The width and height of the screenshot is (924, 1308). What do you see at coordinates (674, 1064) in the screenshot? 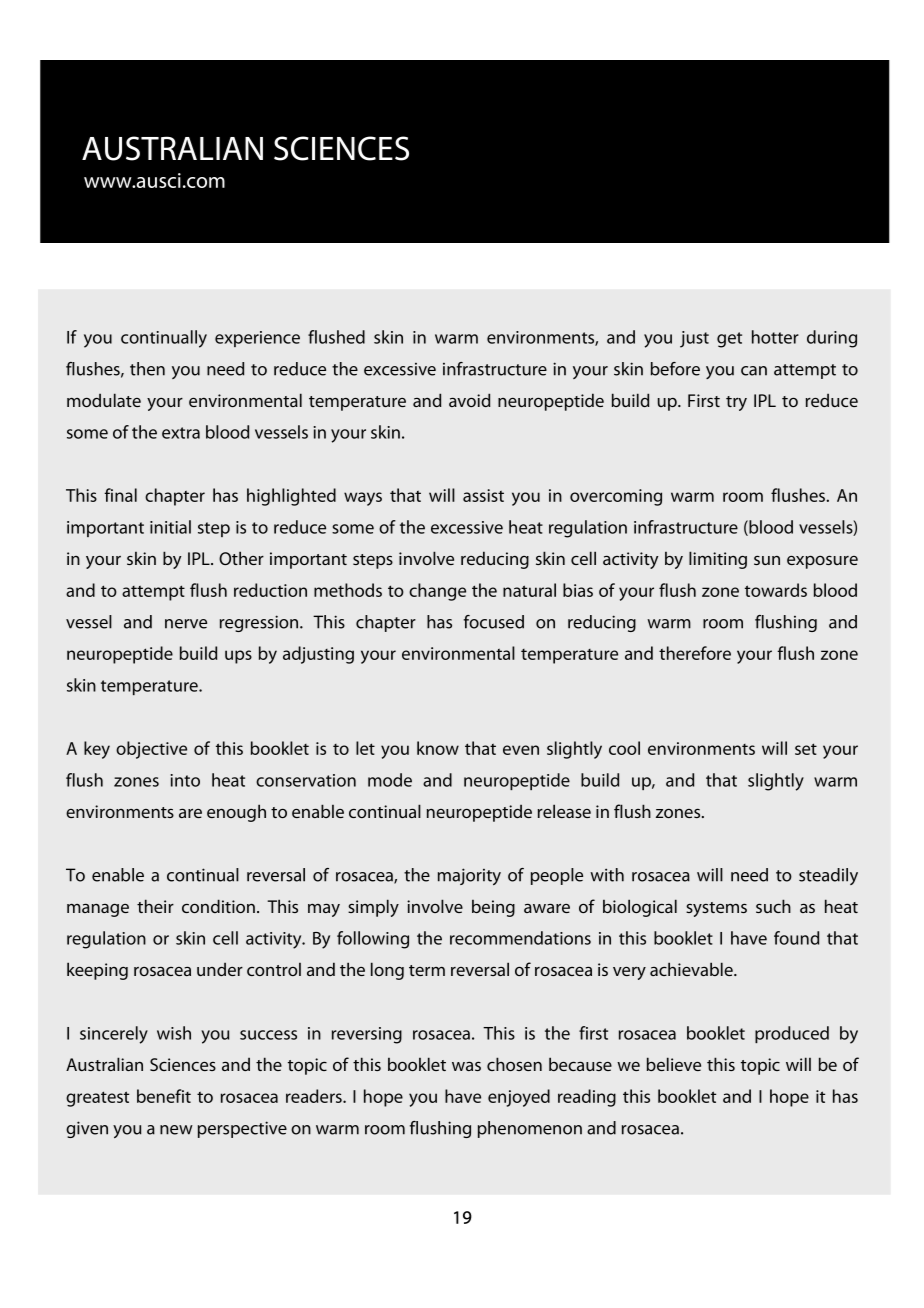
I see `believe` at bounding box center [674, 1064].
